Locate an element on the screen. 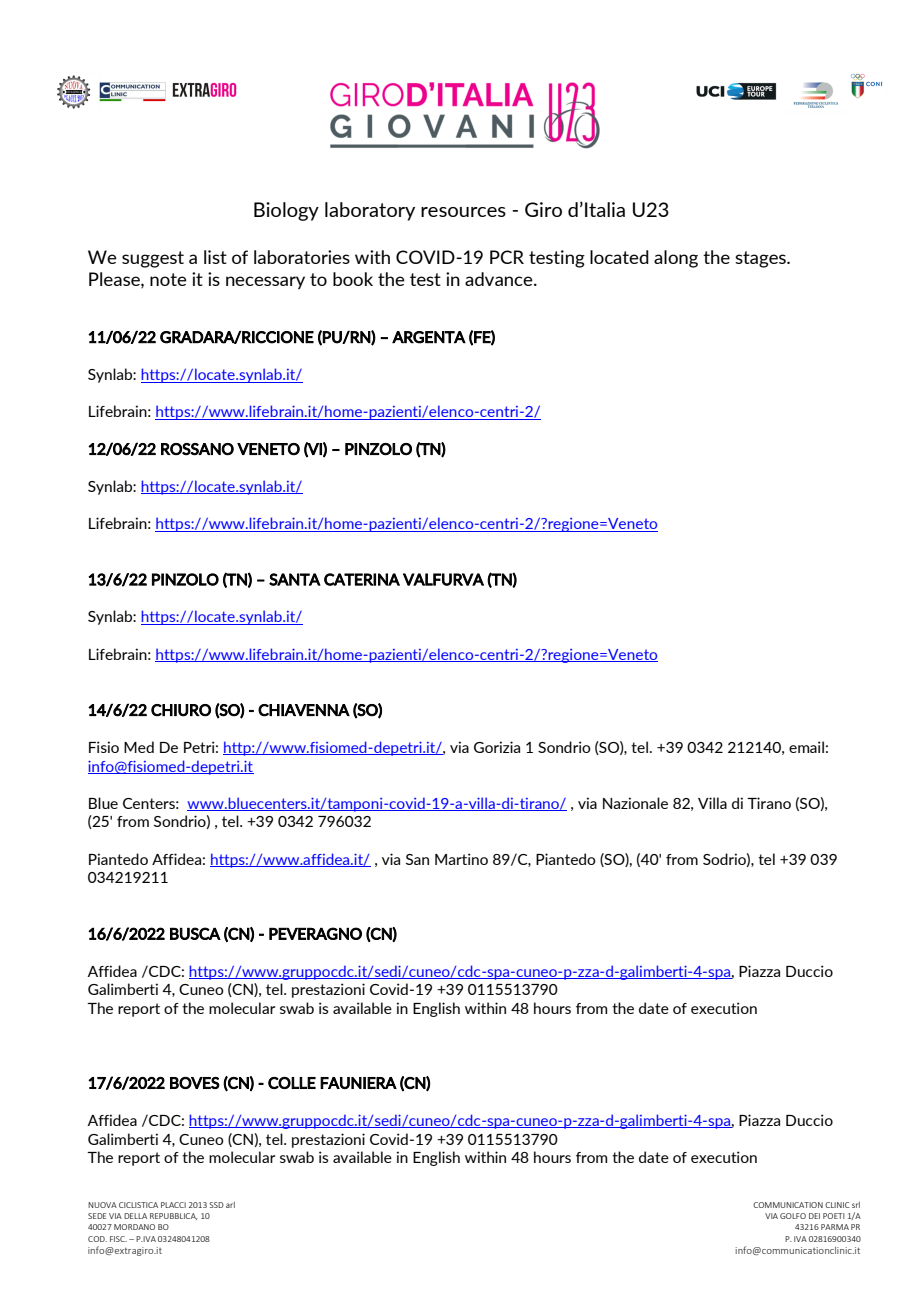 The height and width of the screenshot is (1308, 924). REPUBBLICA is located at coordinates (174, 1216).
